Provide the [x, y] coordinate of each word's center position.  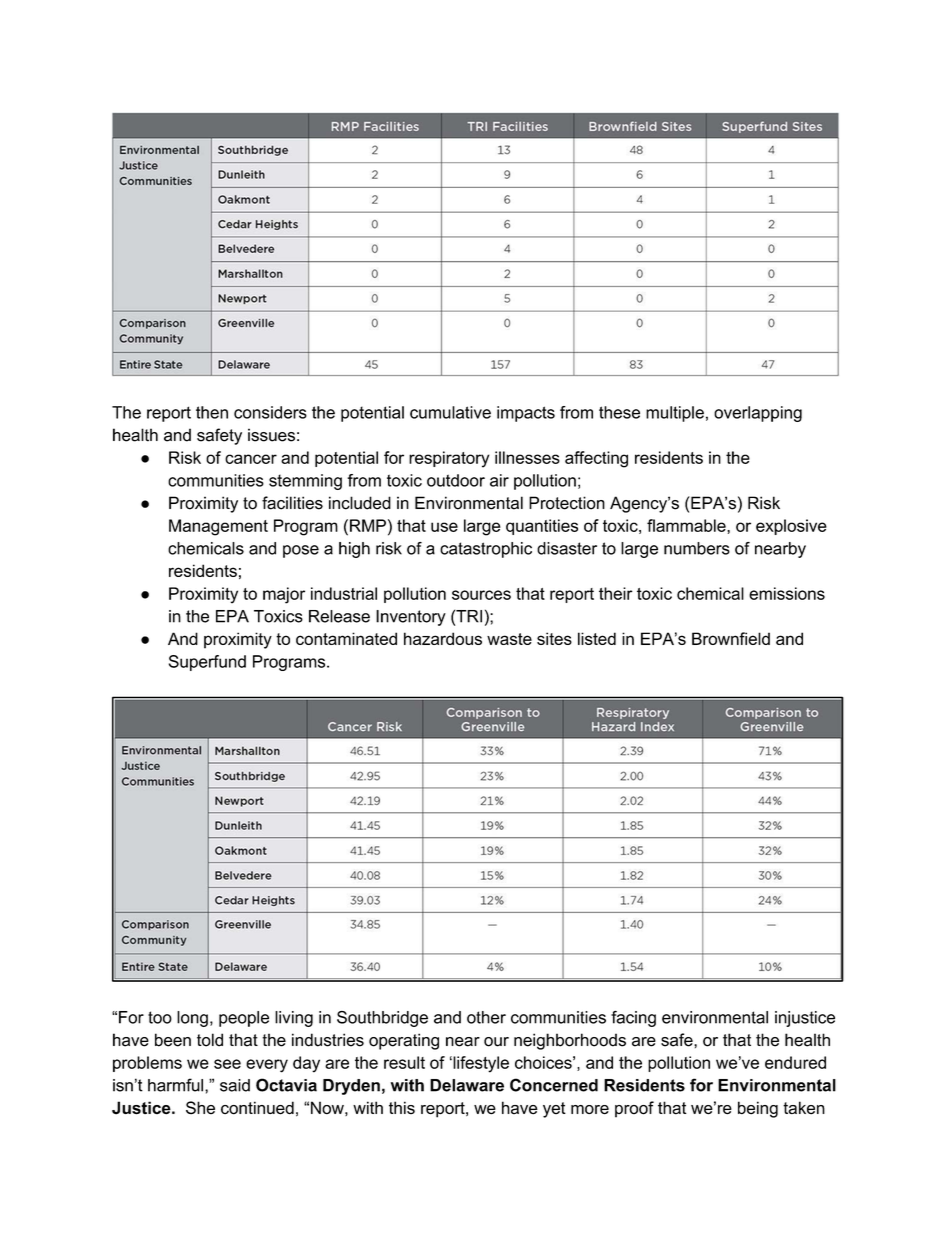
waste [509, 639]
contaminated [346, 638]
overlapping [758, 414]
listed [597, 638]
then [212, 412]
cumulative [450, 412]
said [235, 1085]
